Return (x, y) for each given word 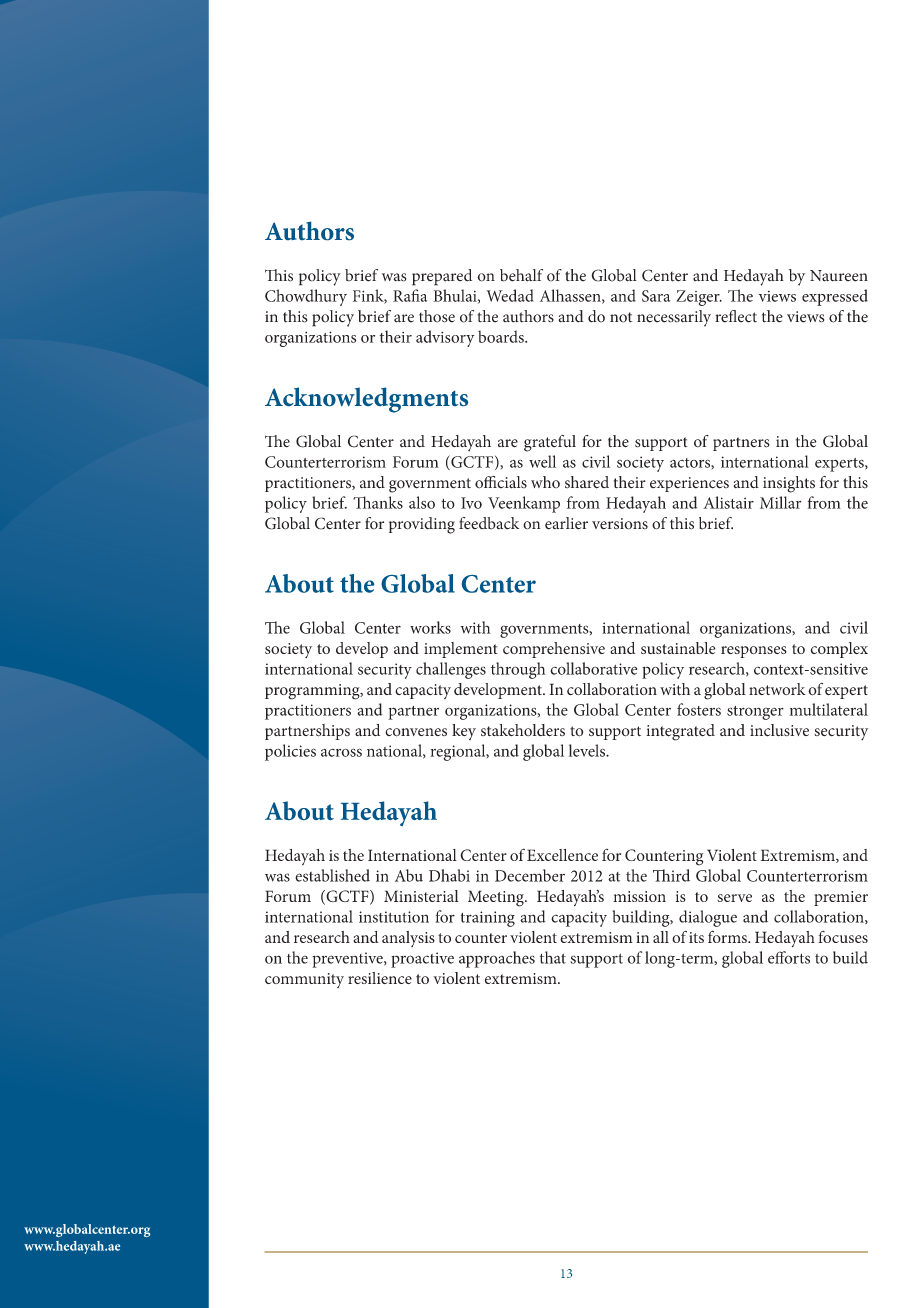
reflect (736, 316)
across (341, 752)
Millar (780, 502)
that (553, 957)
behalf (521, 275)
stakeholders (523, 730)
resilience (380, 978)
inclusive (779, 730)
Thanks (378, 502)
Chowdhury (306, 297)
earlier (566, 523)
